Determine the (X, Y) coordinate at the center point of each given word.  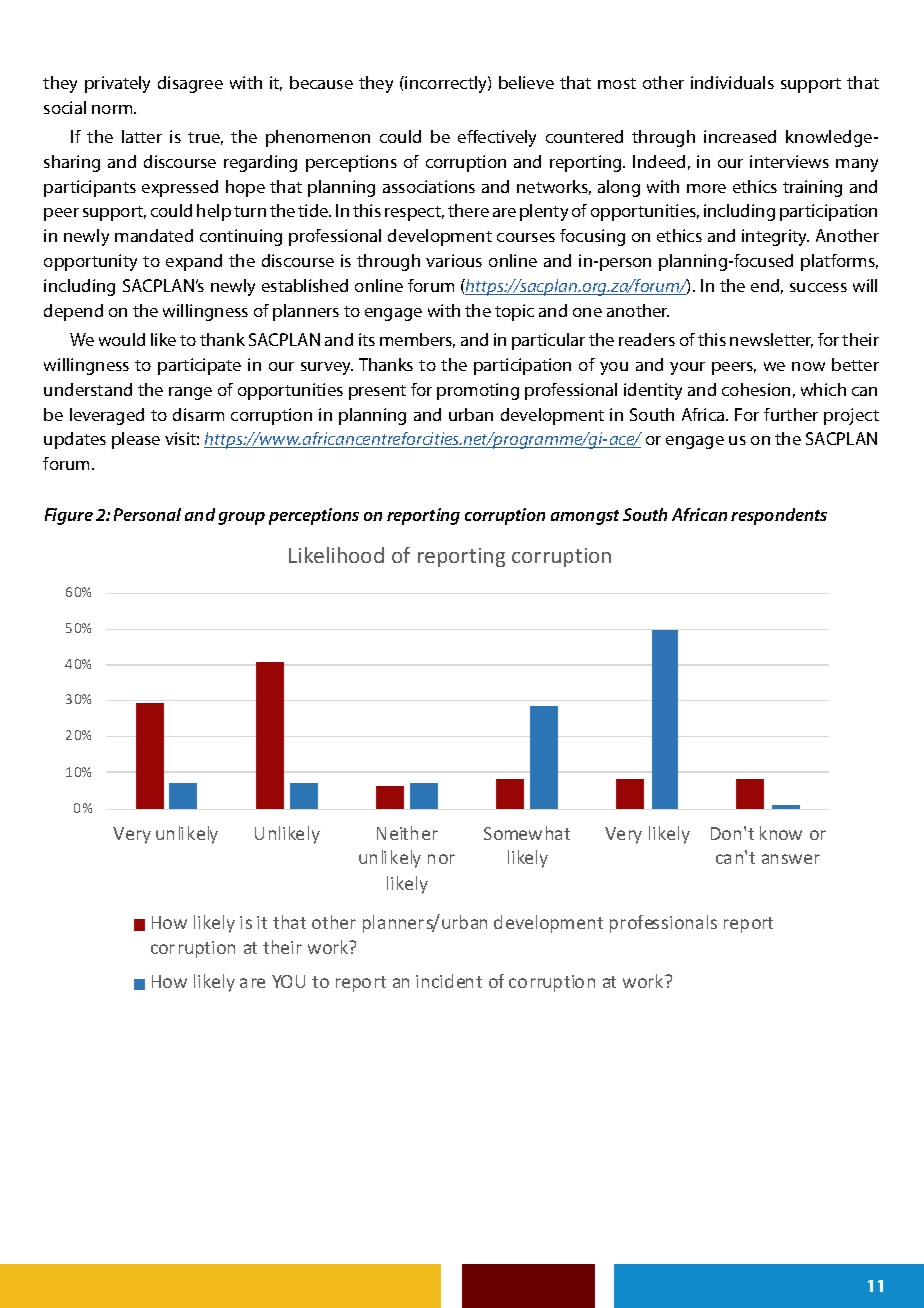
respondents (779, 516)
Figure (69, 516)
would (122, 339)
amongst (585, 517)
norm (113, 109)
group (241, 518)
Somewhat (527, 833)
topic (514, 312)
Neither (407, 833)
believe (526, 82)
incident (449, 981)
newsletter (771, 340)
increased (740, 136)
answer (791, 859)
